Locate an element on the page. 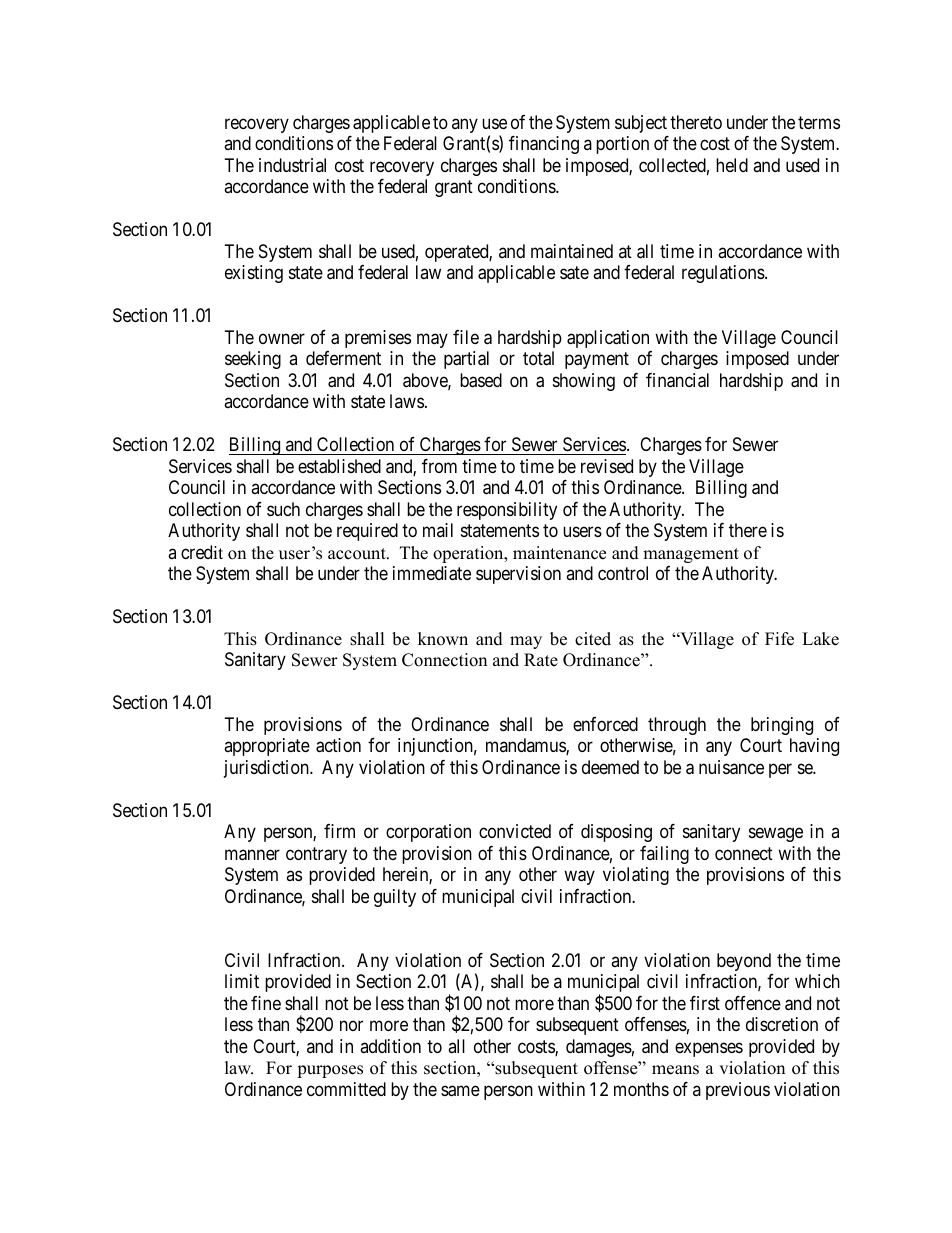 The width and height of the page is (952, 1233). financing is located at coordinates (544, 145).
